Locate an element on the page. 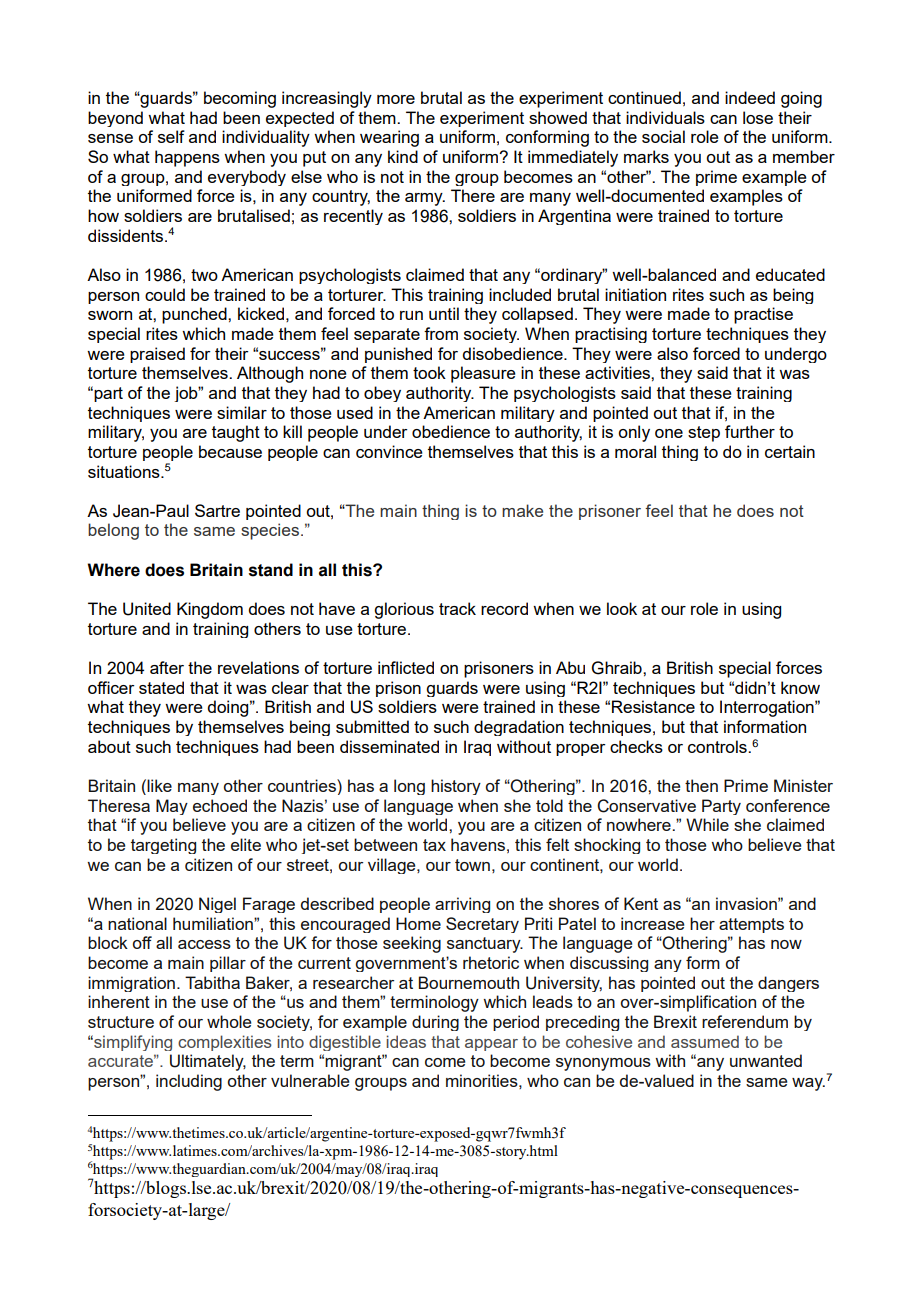 The width and height of the document is (924, 1308). step is located at coordinates (704, 434).
